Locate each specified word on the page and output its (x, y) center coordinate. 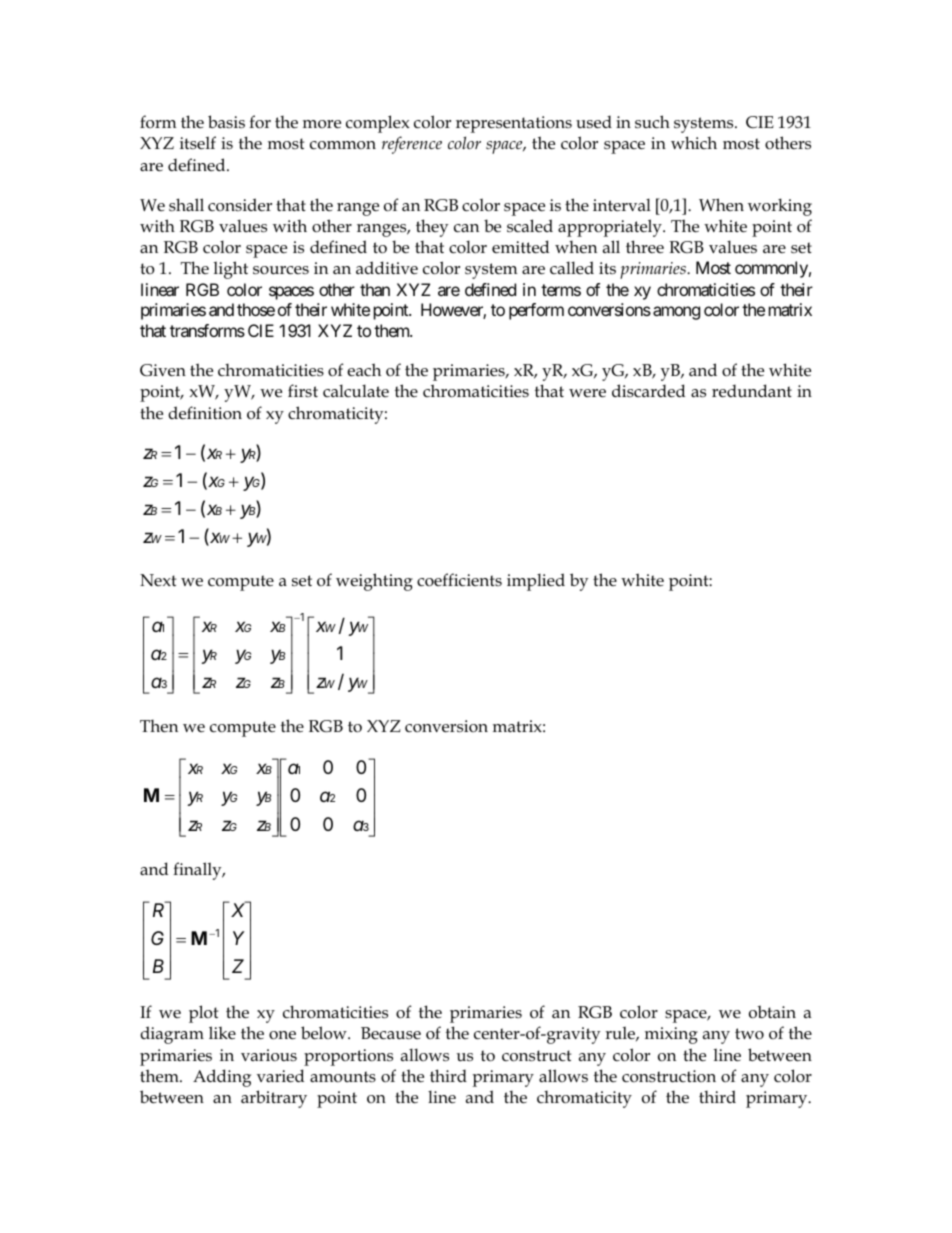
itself (198, 142)
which (694, 142)
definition (205, 413)
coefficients (459, 580)
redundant (752, 391)
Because (391, 1033)
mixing (671, 1035)
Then (159, 726)
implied (536, 582)
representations (514, 124)
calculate (356, 391)
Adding (222, 1078)
